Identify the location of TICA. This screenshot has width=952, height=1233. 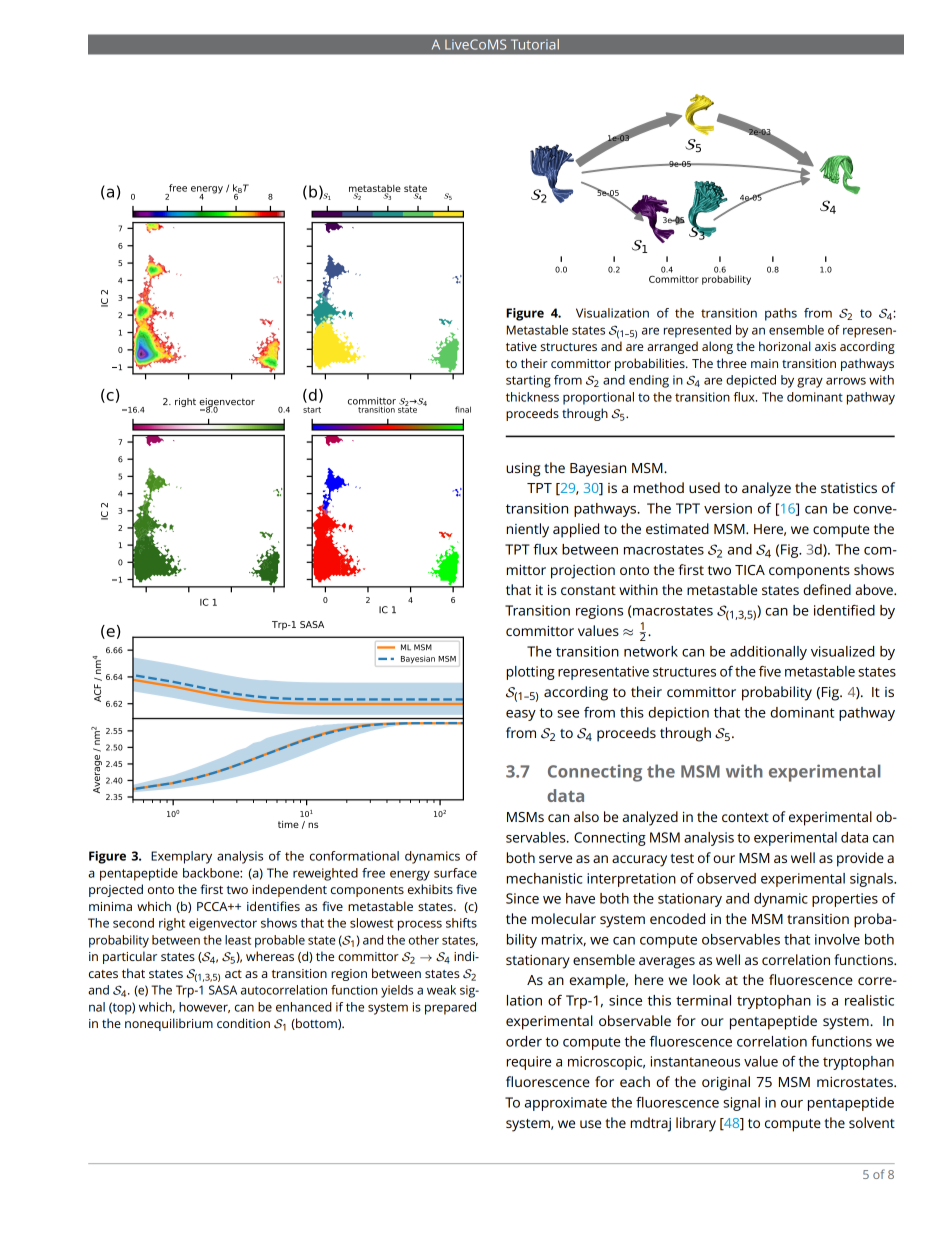
(750, 570).
